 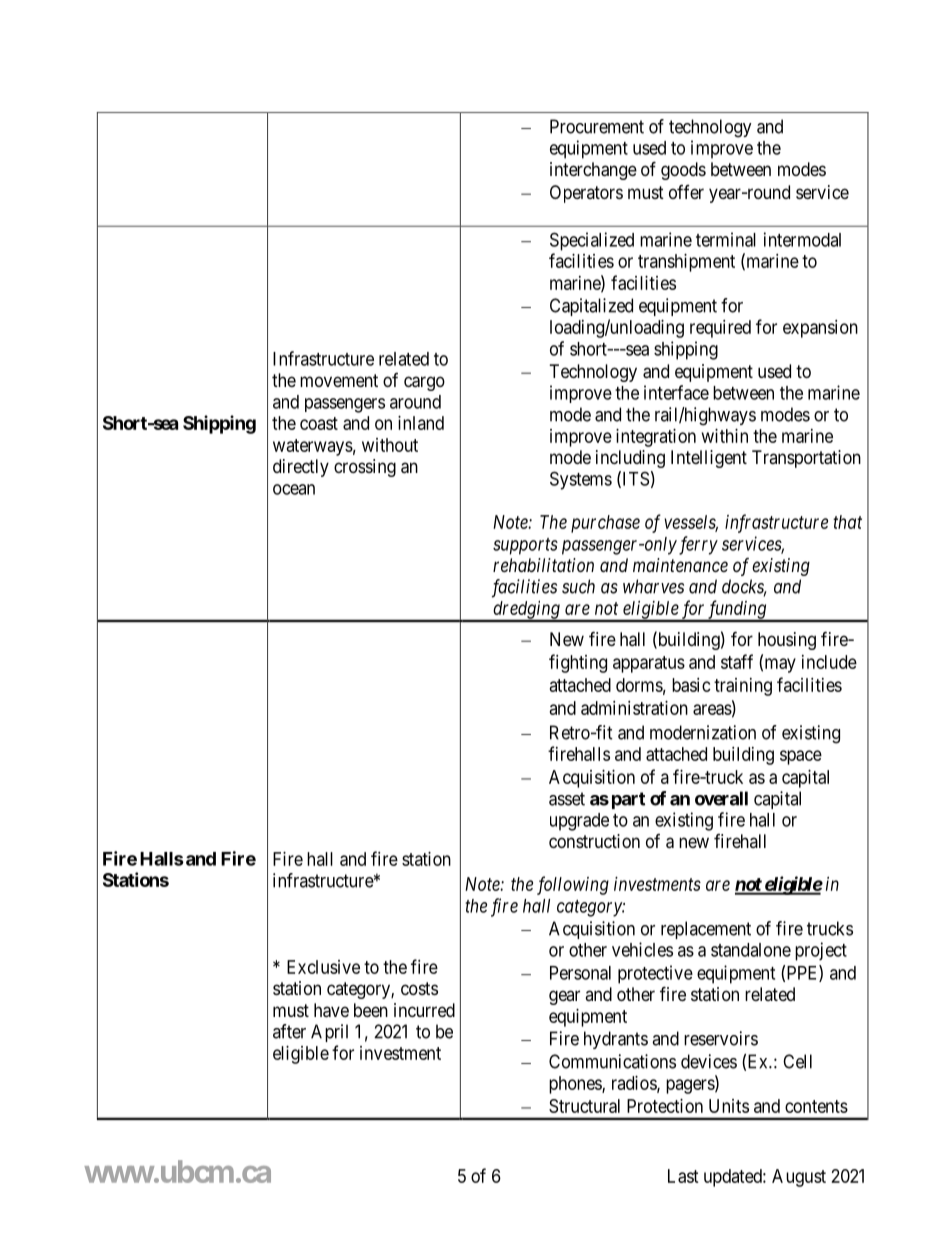 I want to click on April, so click(x=329, y=1033).
